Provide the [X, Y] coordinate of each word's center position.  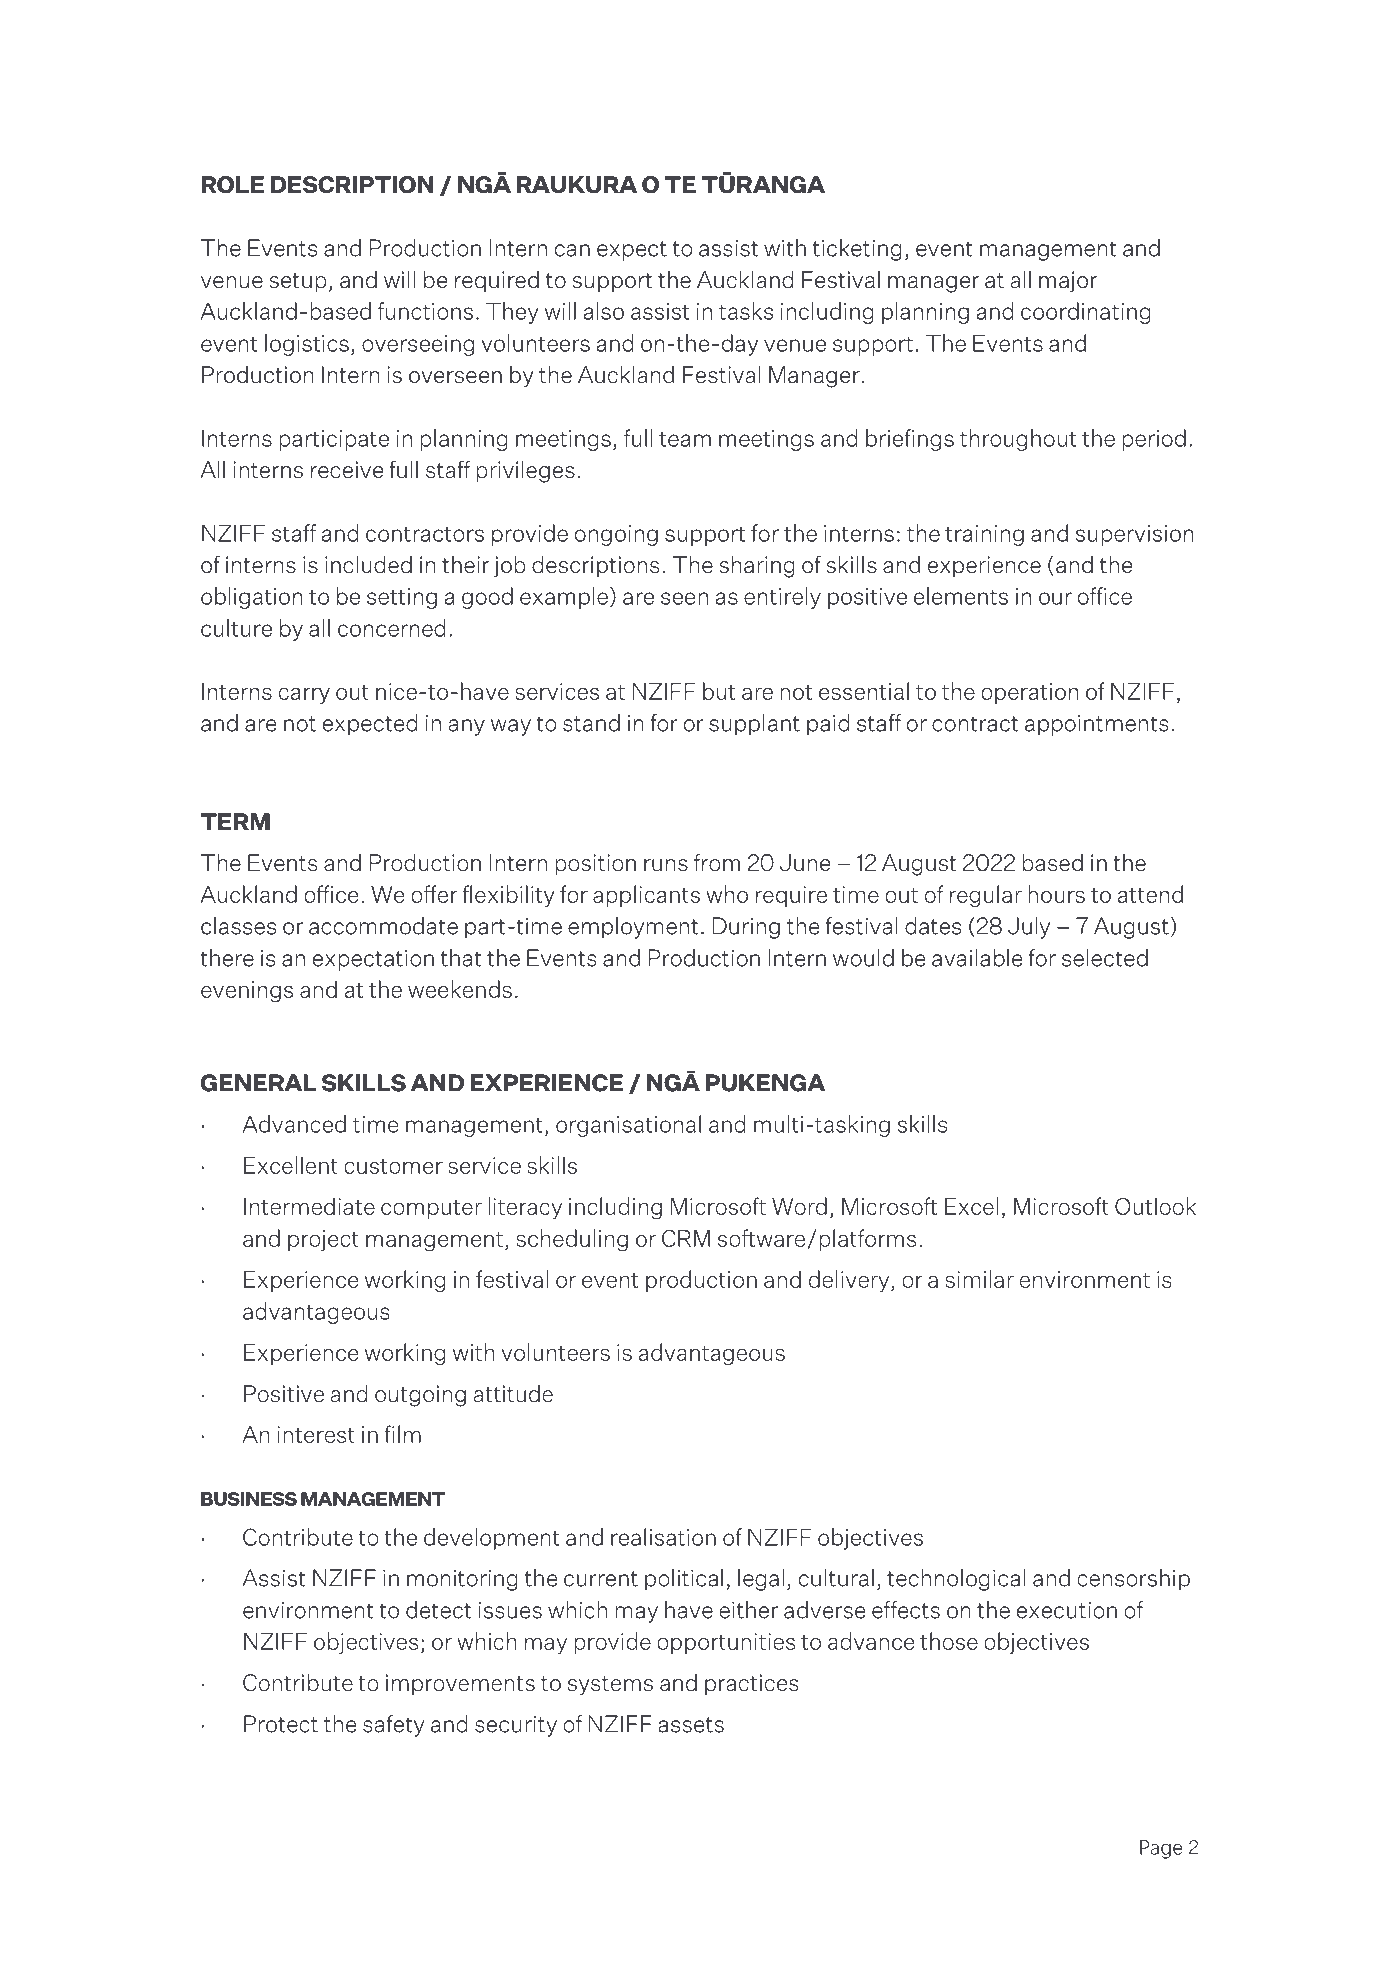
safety [393, 1726]
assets [691, 1725]
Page [1161, 1849]
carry [304, 695]
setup [298, 282]
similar [979, 1279]
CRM [686, 1238]
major [1068, 282]
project [323, 1240]
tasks [746, 311]
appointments [1097, 725]
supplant [754, 725]
